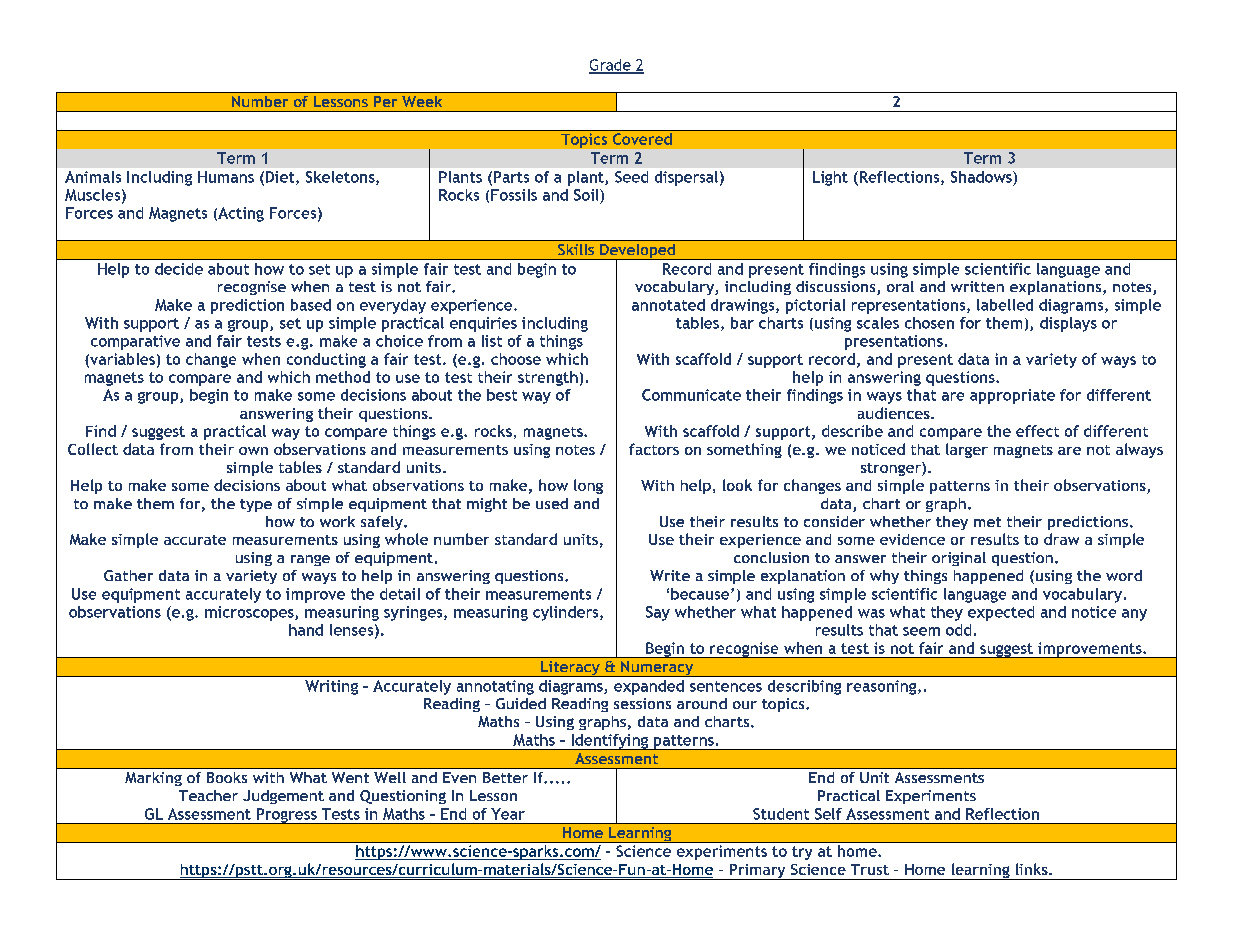  I want to click on written, so click(977, 286).
